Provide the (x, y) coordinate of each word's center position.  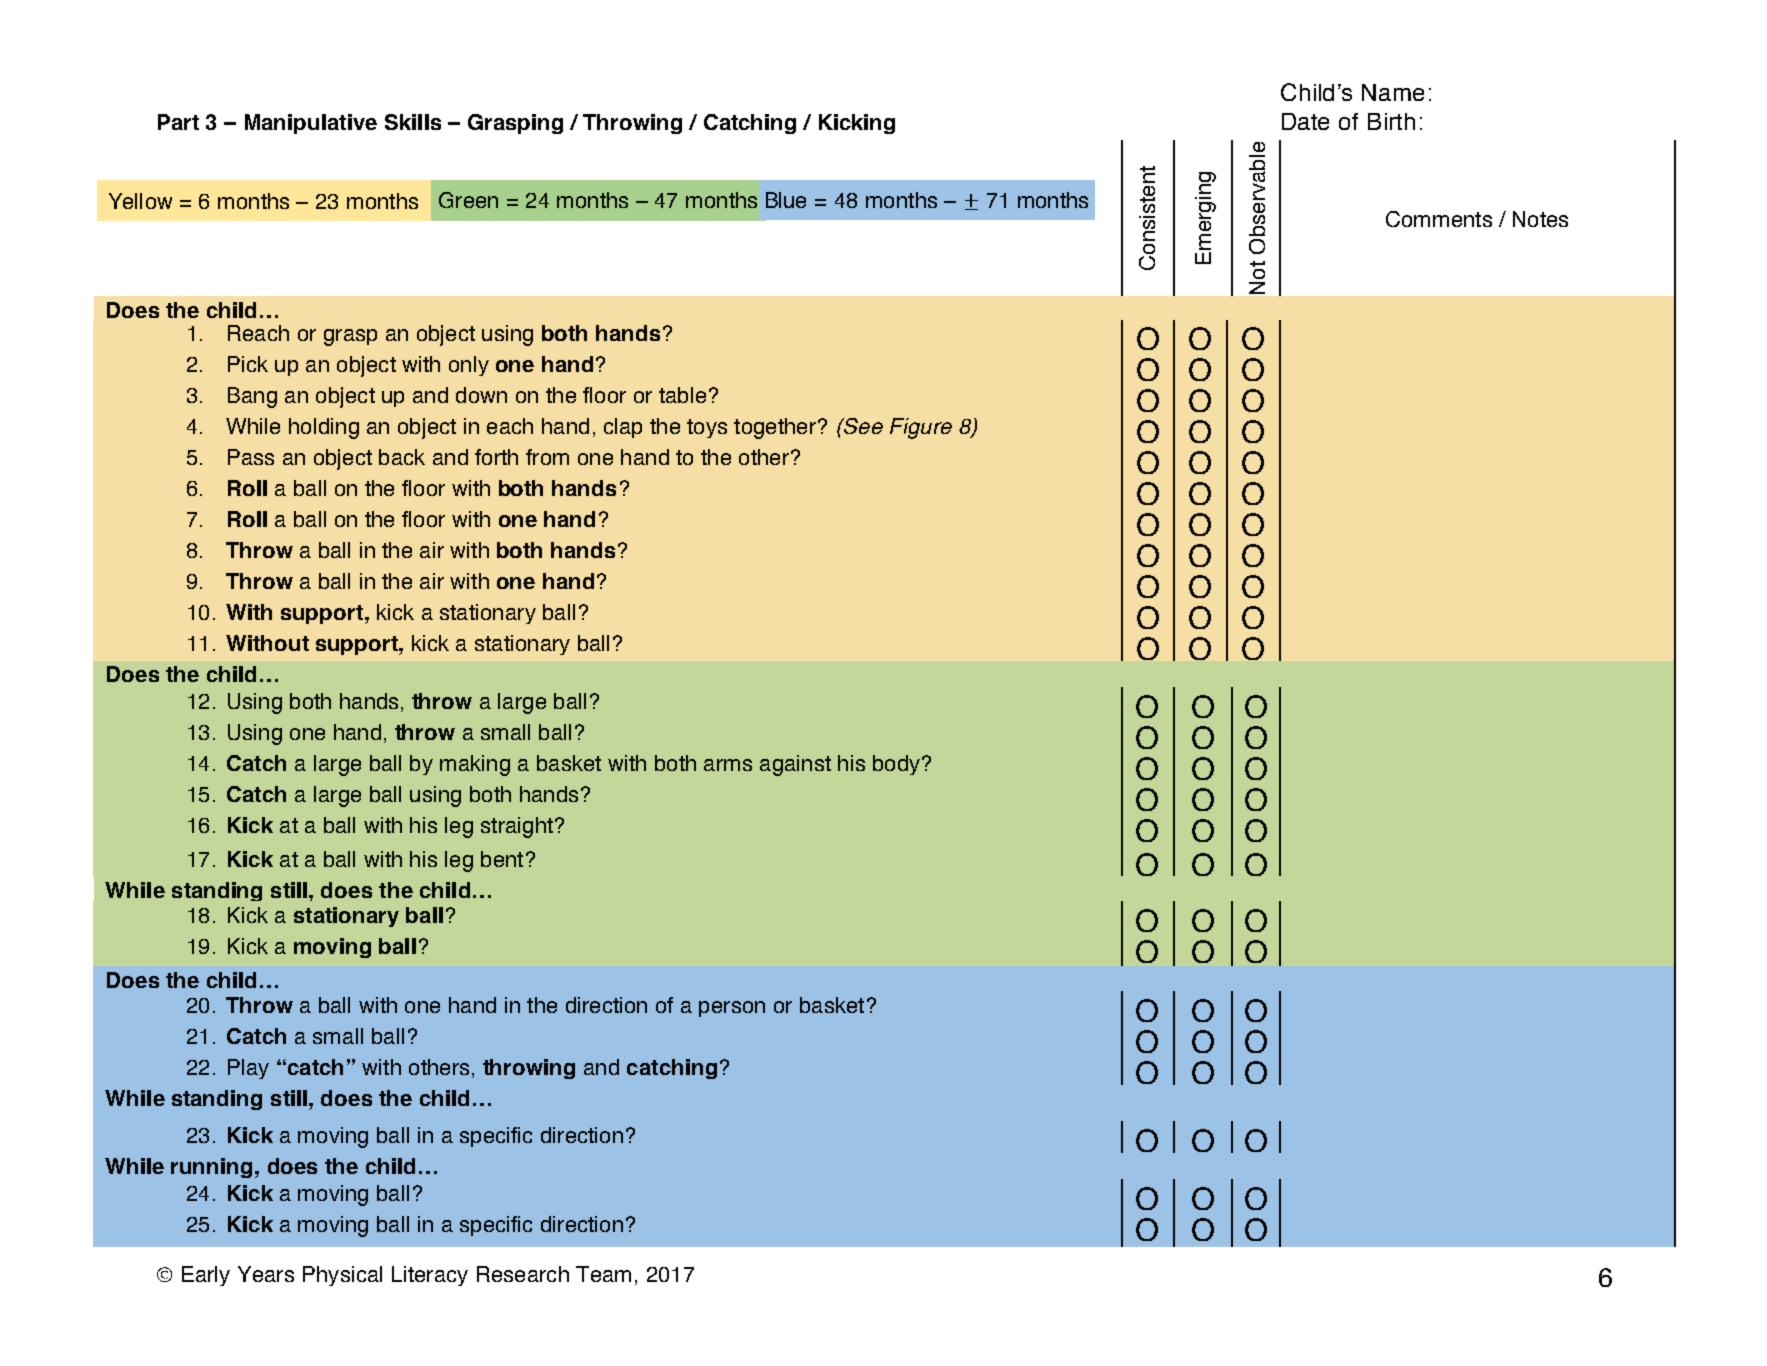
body (896, 765)
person (732, 1009)
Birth (1391, 121)
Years (266, 1274)
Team (603, 1274)
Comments (1439, 219)
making (475, 765)
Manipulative (311, 124)
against (795, 765)
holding (324, 428)
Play (248, 1069)
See (862, 426)
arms (728, 765)
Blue (786, 200)
